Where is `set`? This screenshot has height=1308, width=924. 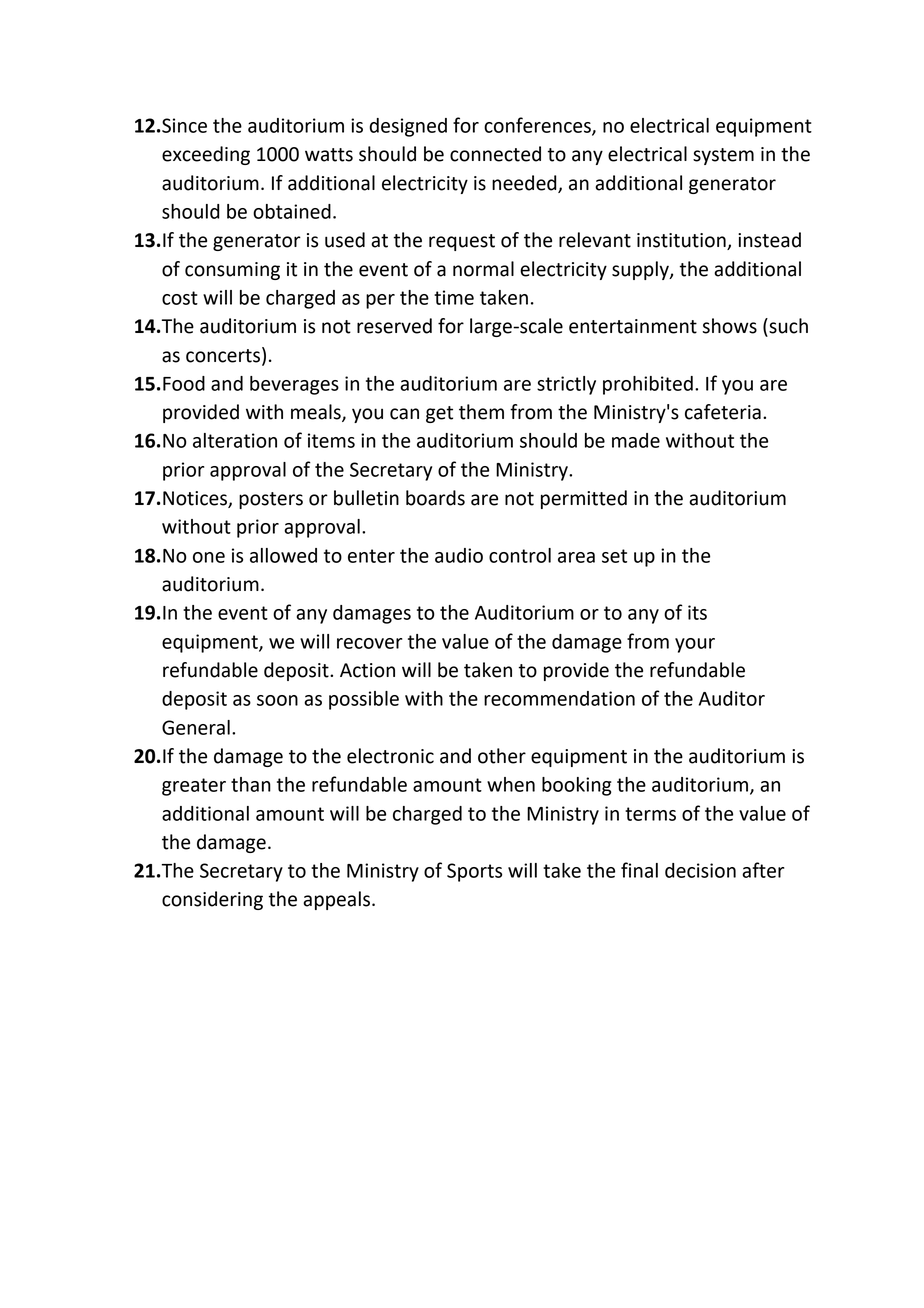 set is located at coordinates (614, 556).
